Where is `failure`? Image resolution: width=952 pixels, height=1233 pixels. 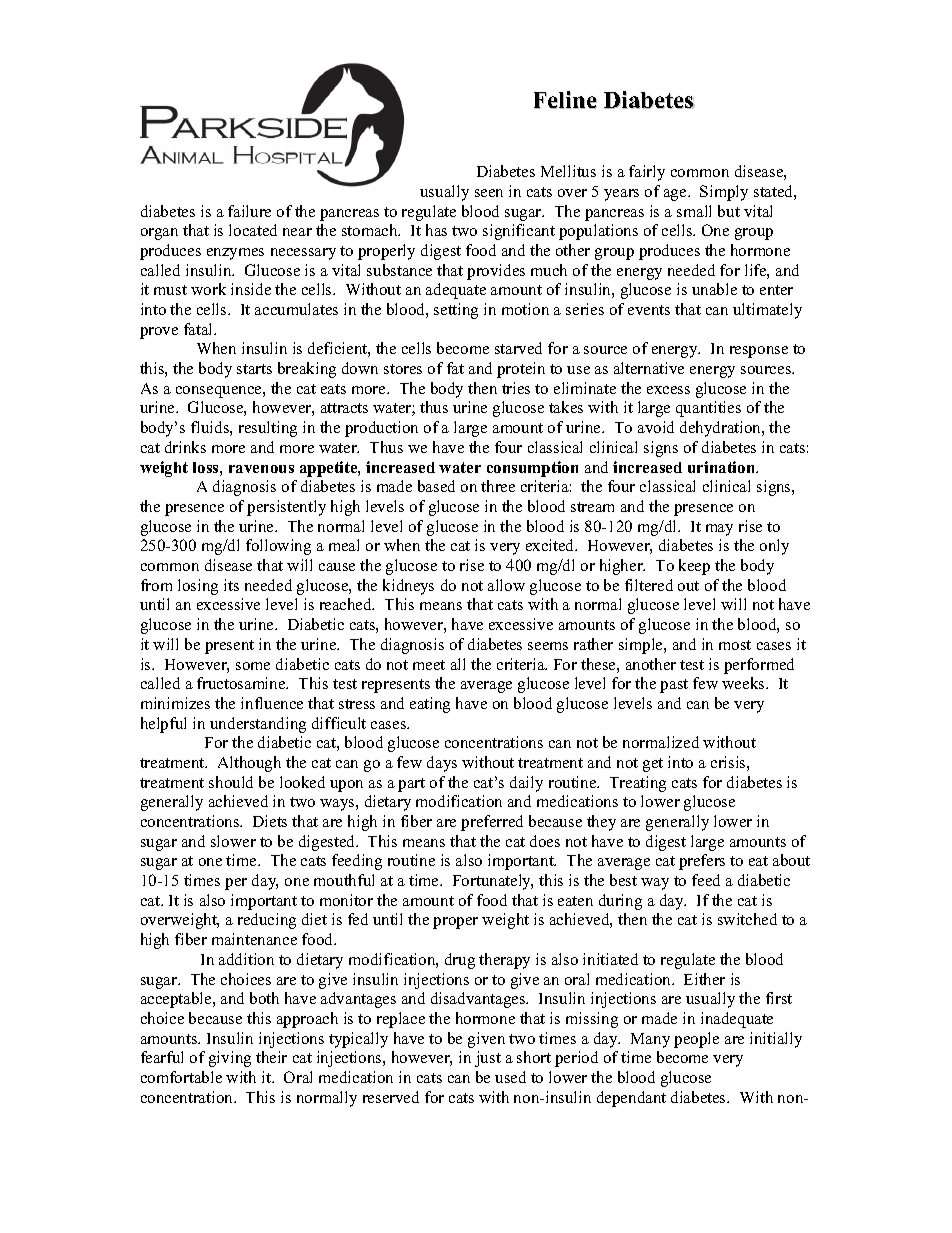 failure is located at coordinates (249, 211).
